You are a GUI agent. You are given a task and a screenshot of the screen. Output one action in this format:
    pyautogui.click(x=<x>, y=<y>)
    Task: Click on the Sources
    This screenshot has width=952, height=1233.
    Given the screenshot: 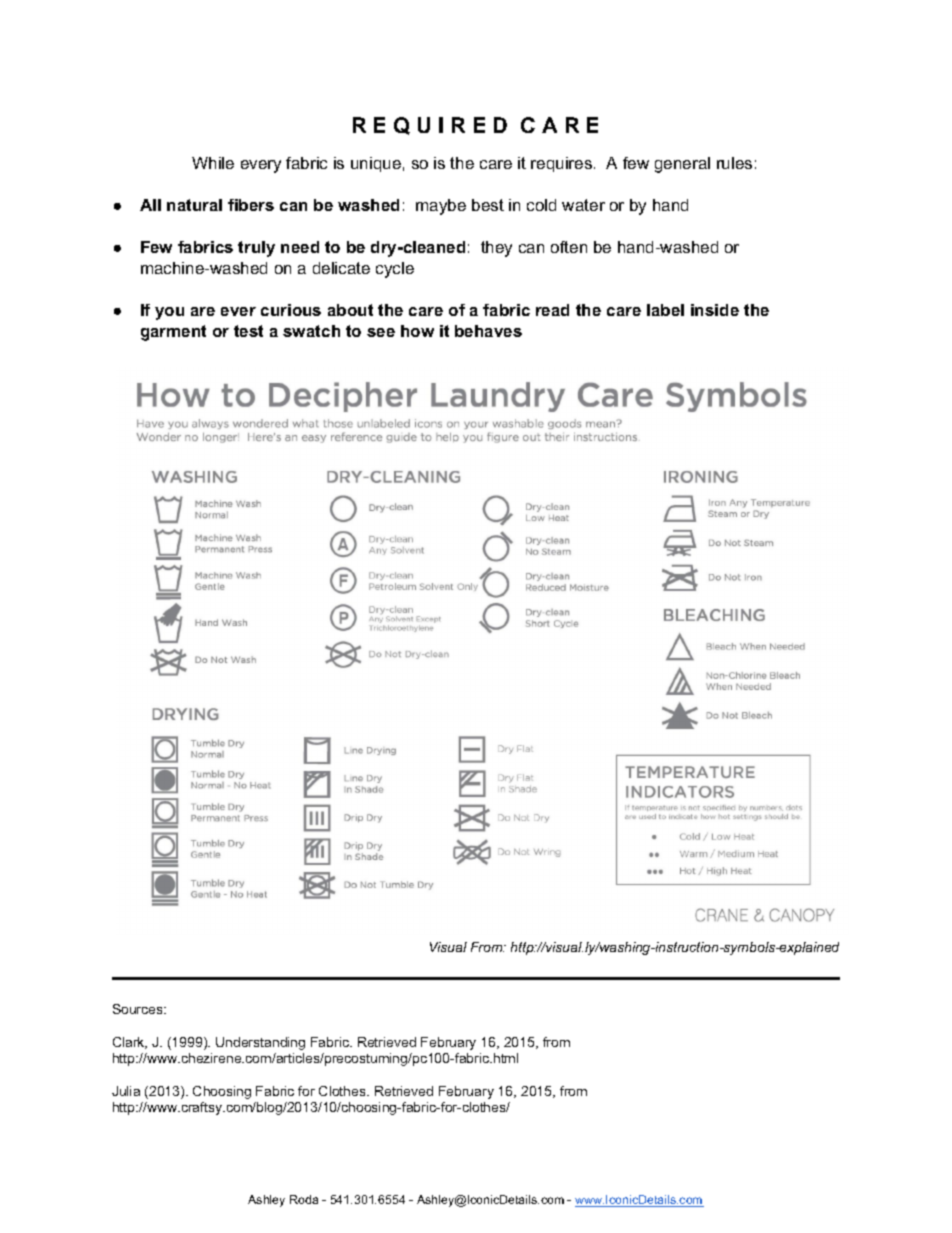 What is the action you would take?
    pyautogui.click(x=139, y=1009)
